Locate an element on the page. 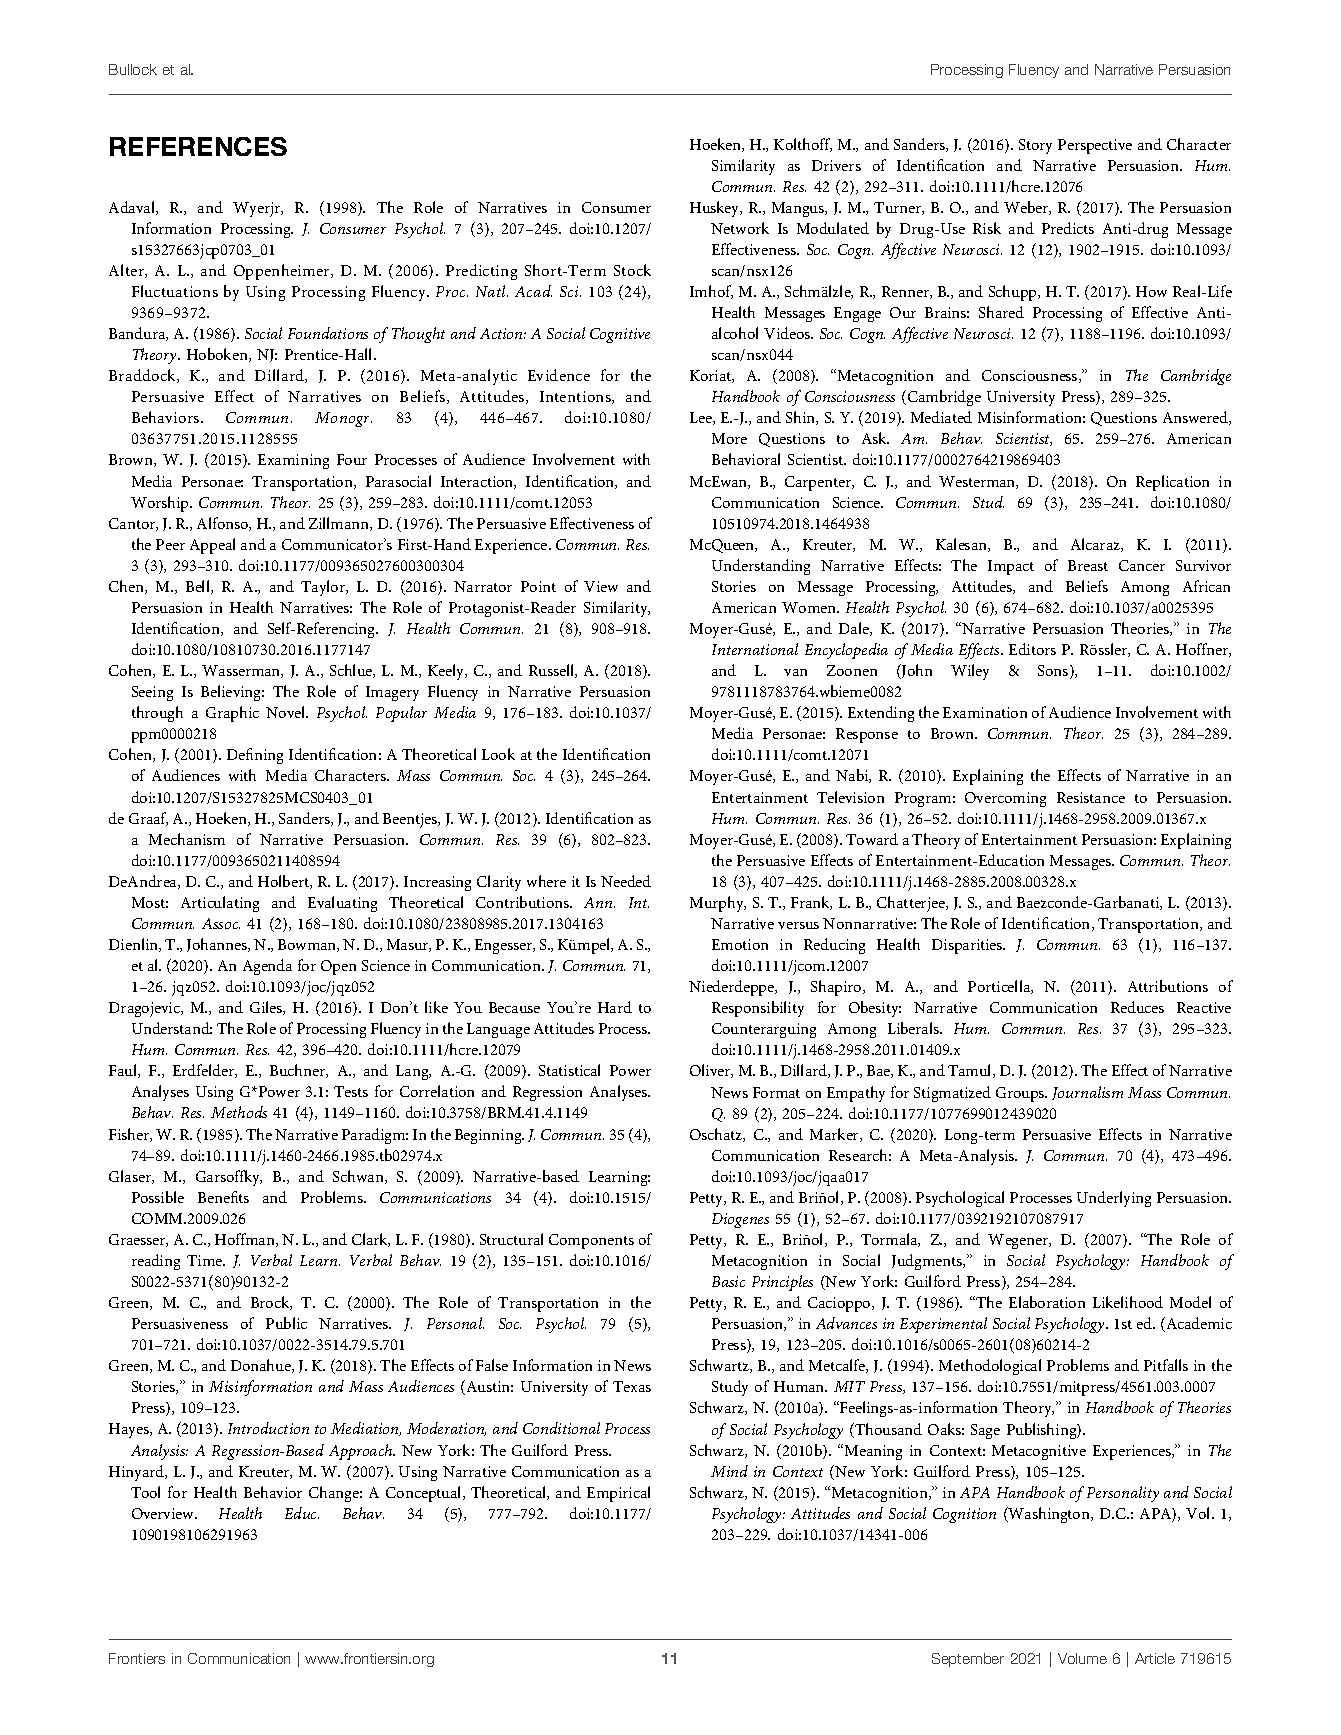  Hoffman is located at coordinates (246, 1240).
